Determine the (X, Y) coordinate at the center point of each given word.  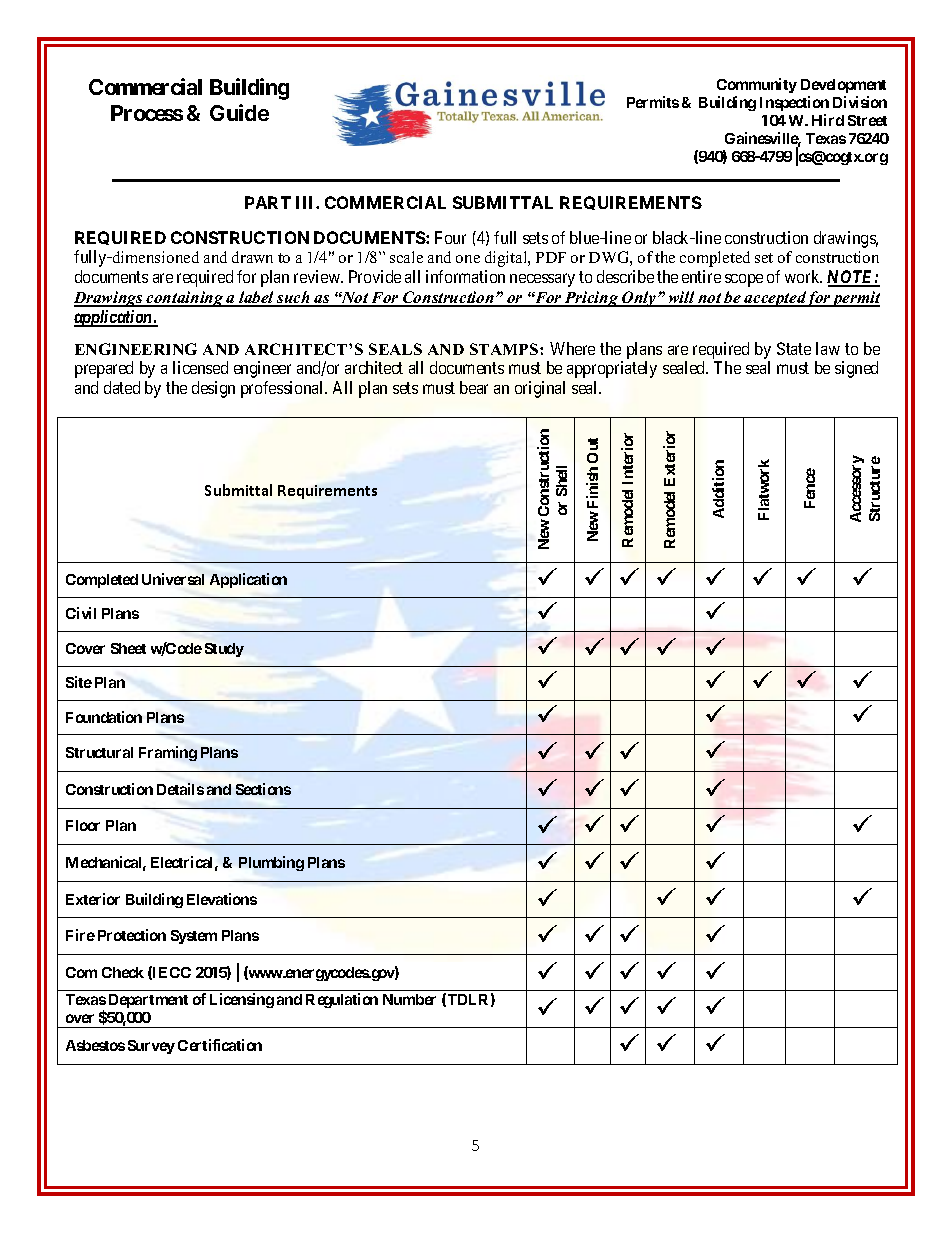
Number (409, 999)
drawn (252, 257)
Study (224, 650)
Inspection (794, 103)
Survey (151, 1047)
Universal (173, 579)
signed (856, 369)
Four (450, 237)
